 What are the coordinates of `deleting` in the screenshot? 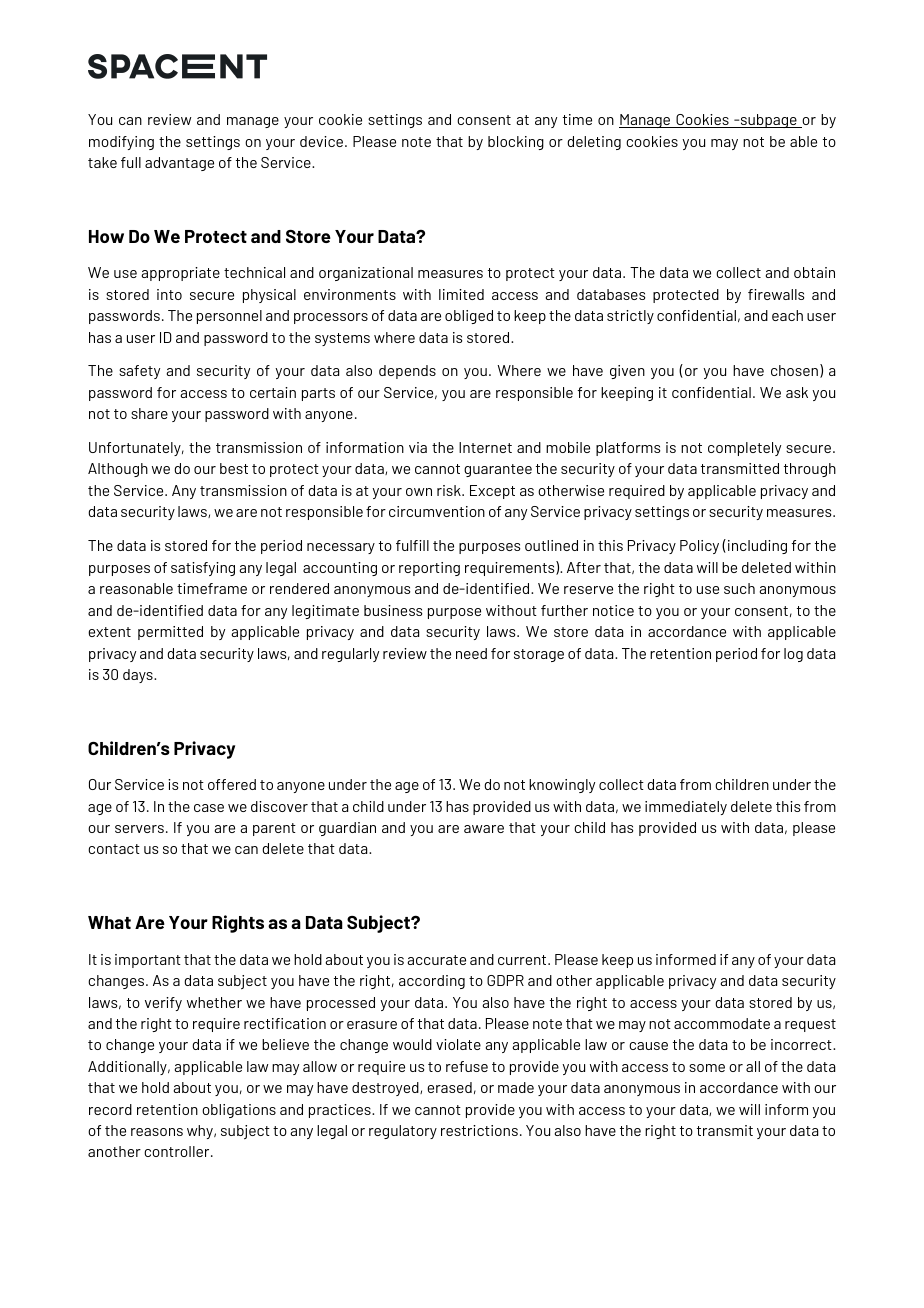 It's located at (594, 143).
